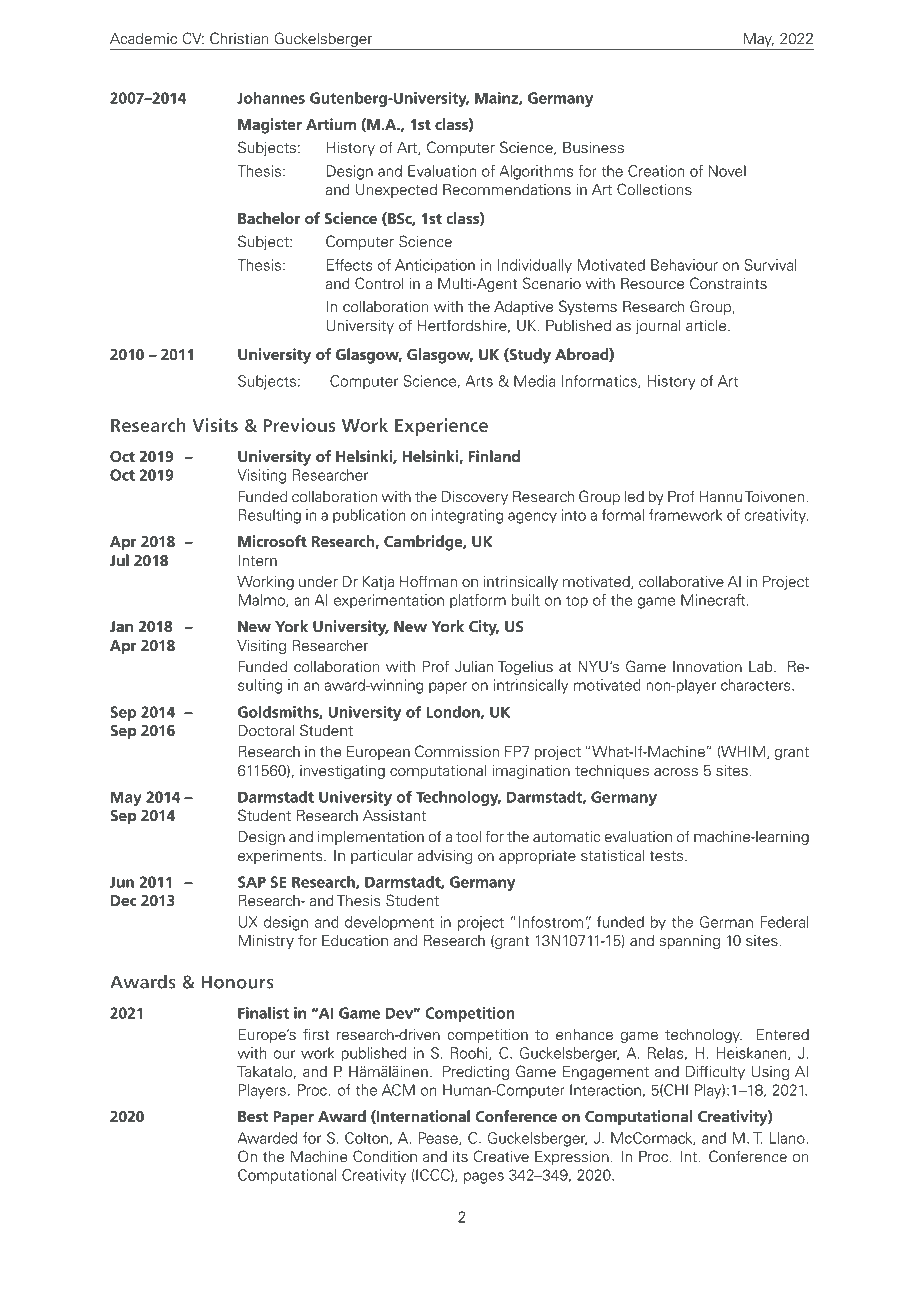  I want to click on Commission, so click(457, 751).
